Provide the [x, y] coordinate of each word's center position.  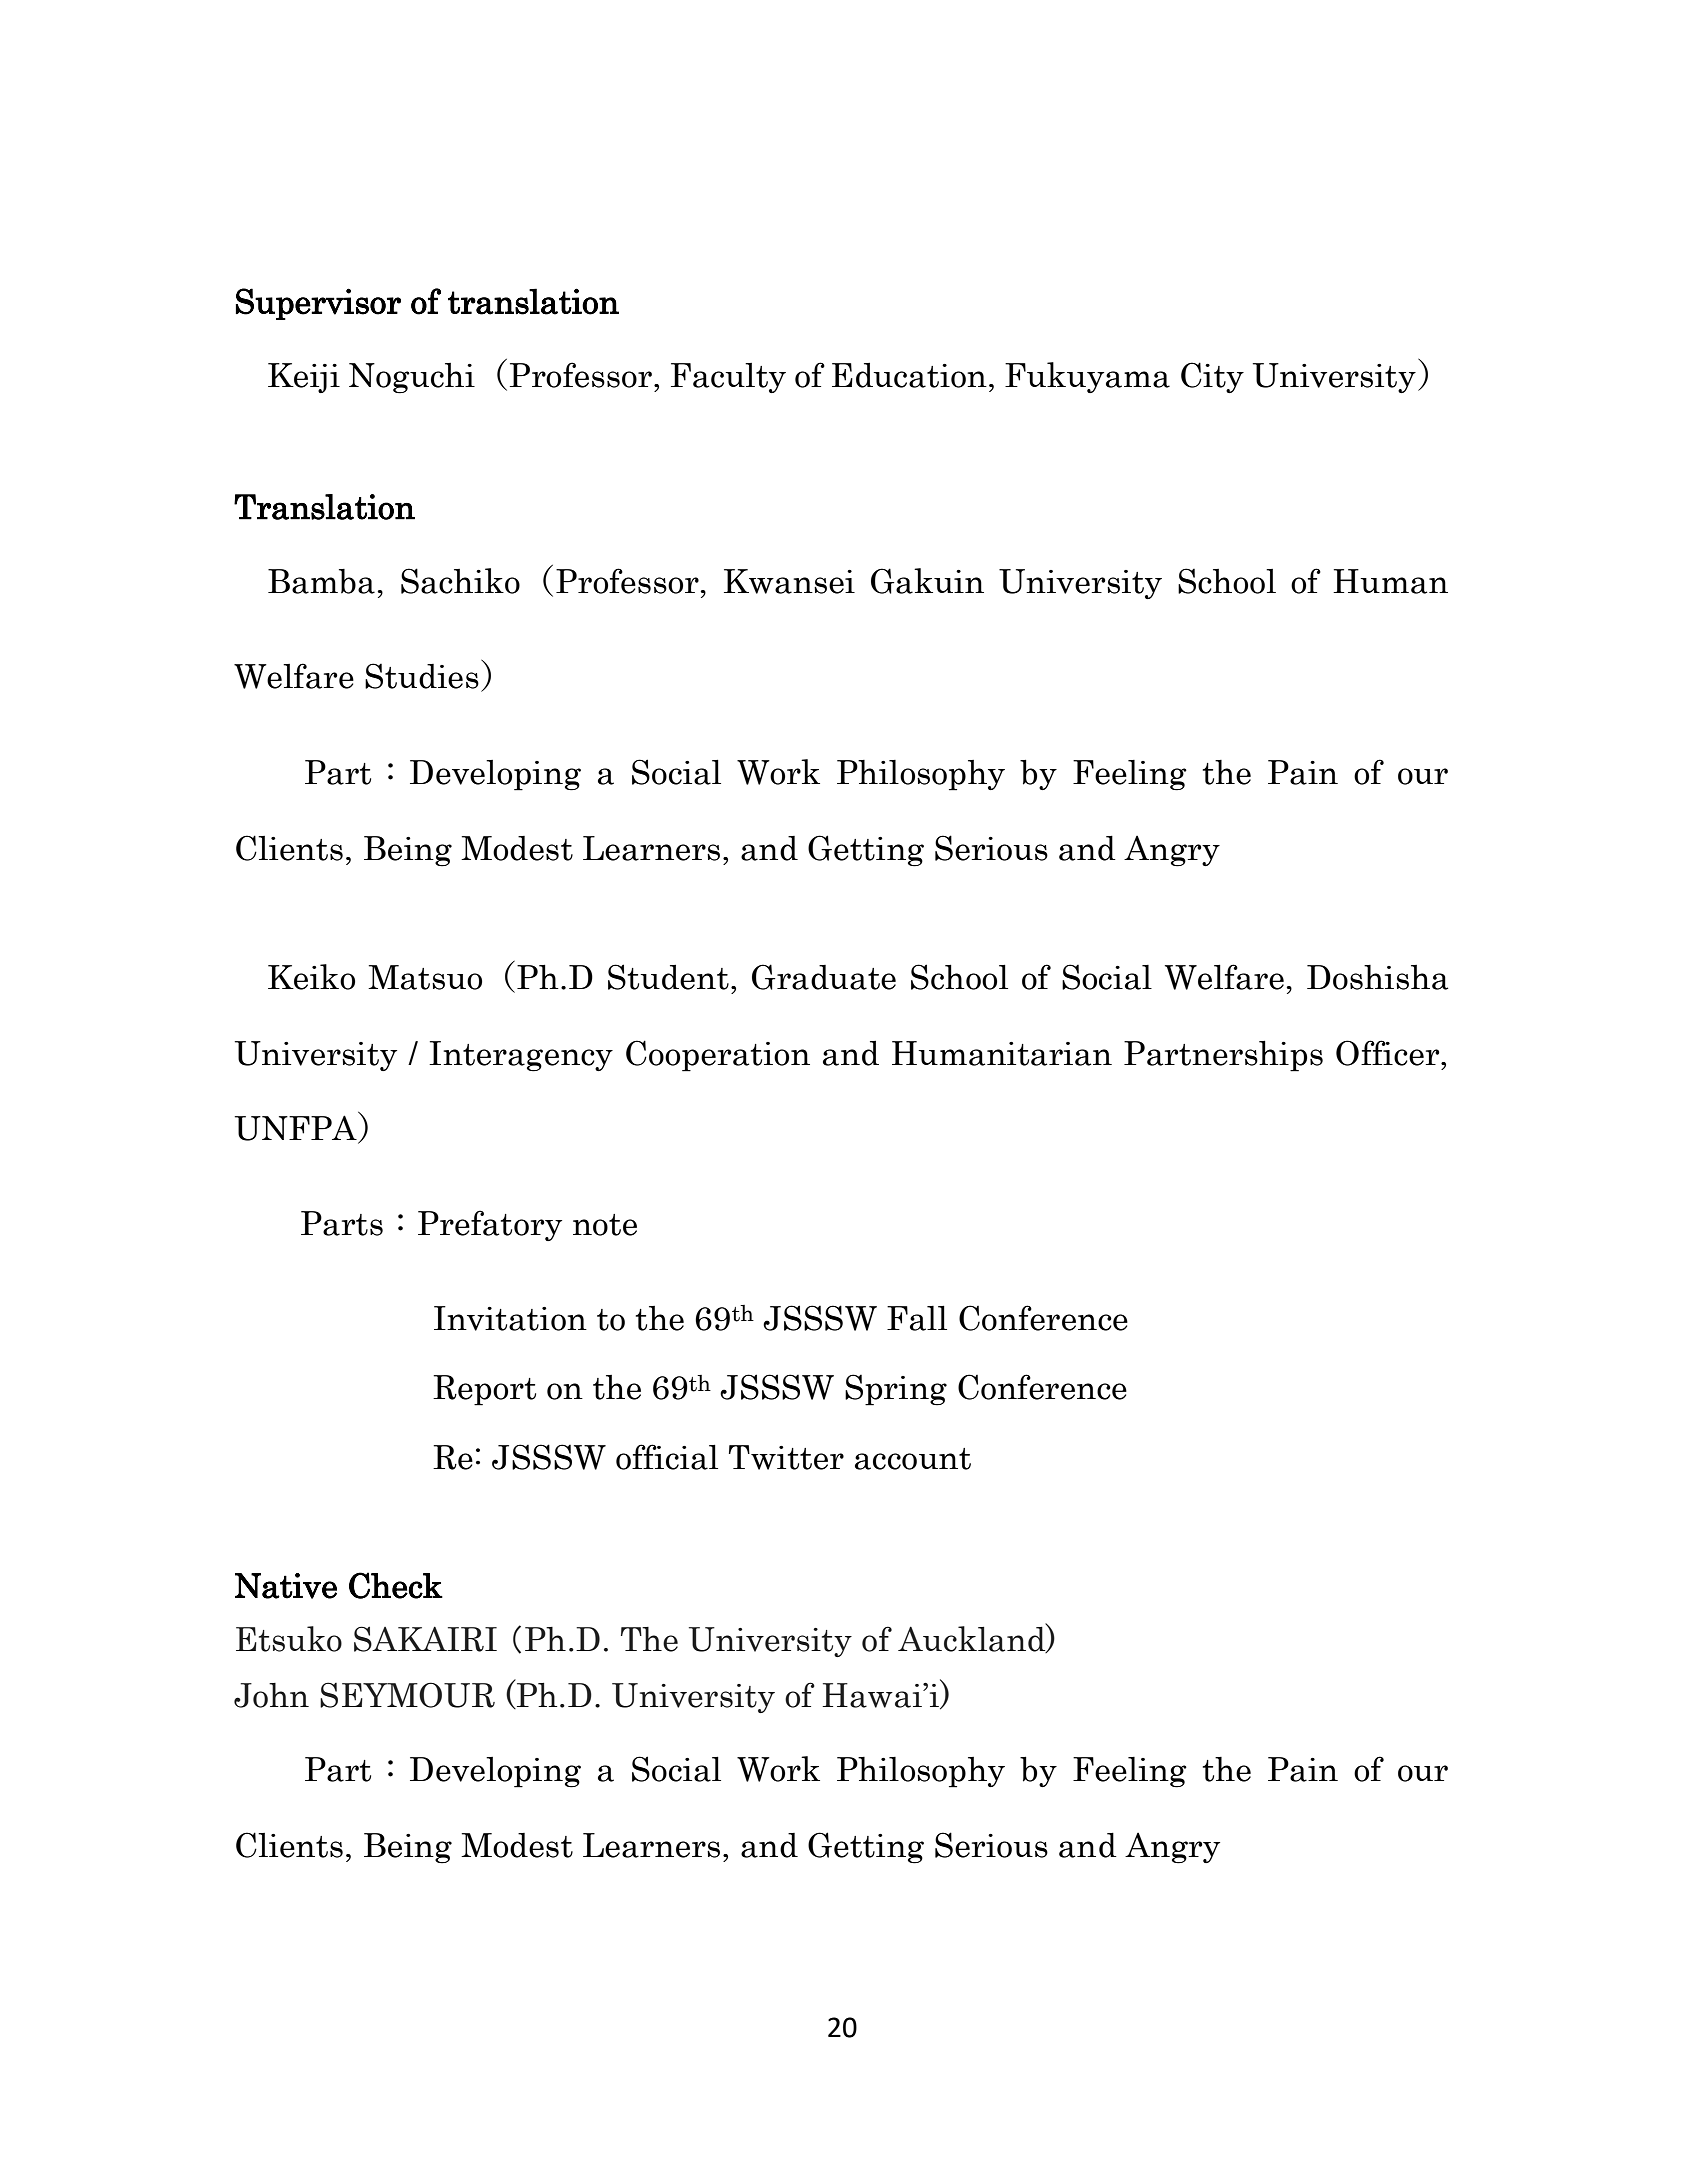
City [1212, 377]
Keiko [311, 977]
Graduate [824, 977]
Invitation [510, 1318]
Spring [896, 1390]
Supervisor [318, 304]
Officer [1389, 1053]
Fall [917, 1318]
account [913, 1459]
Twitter [786, 1457]
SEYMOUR [407, 1695]
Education [909, 375]
